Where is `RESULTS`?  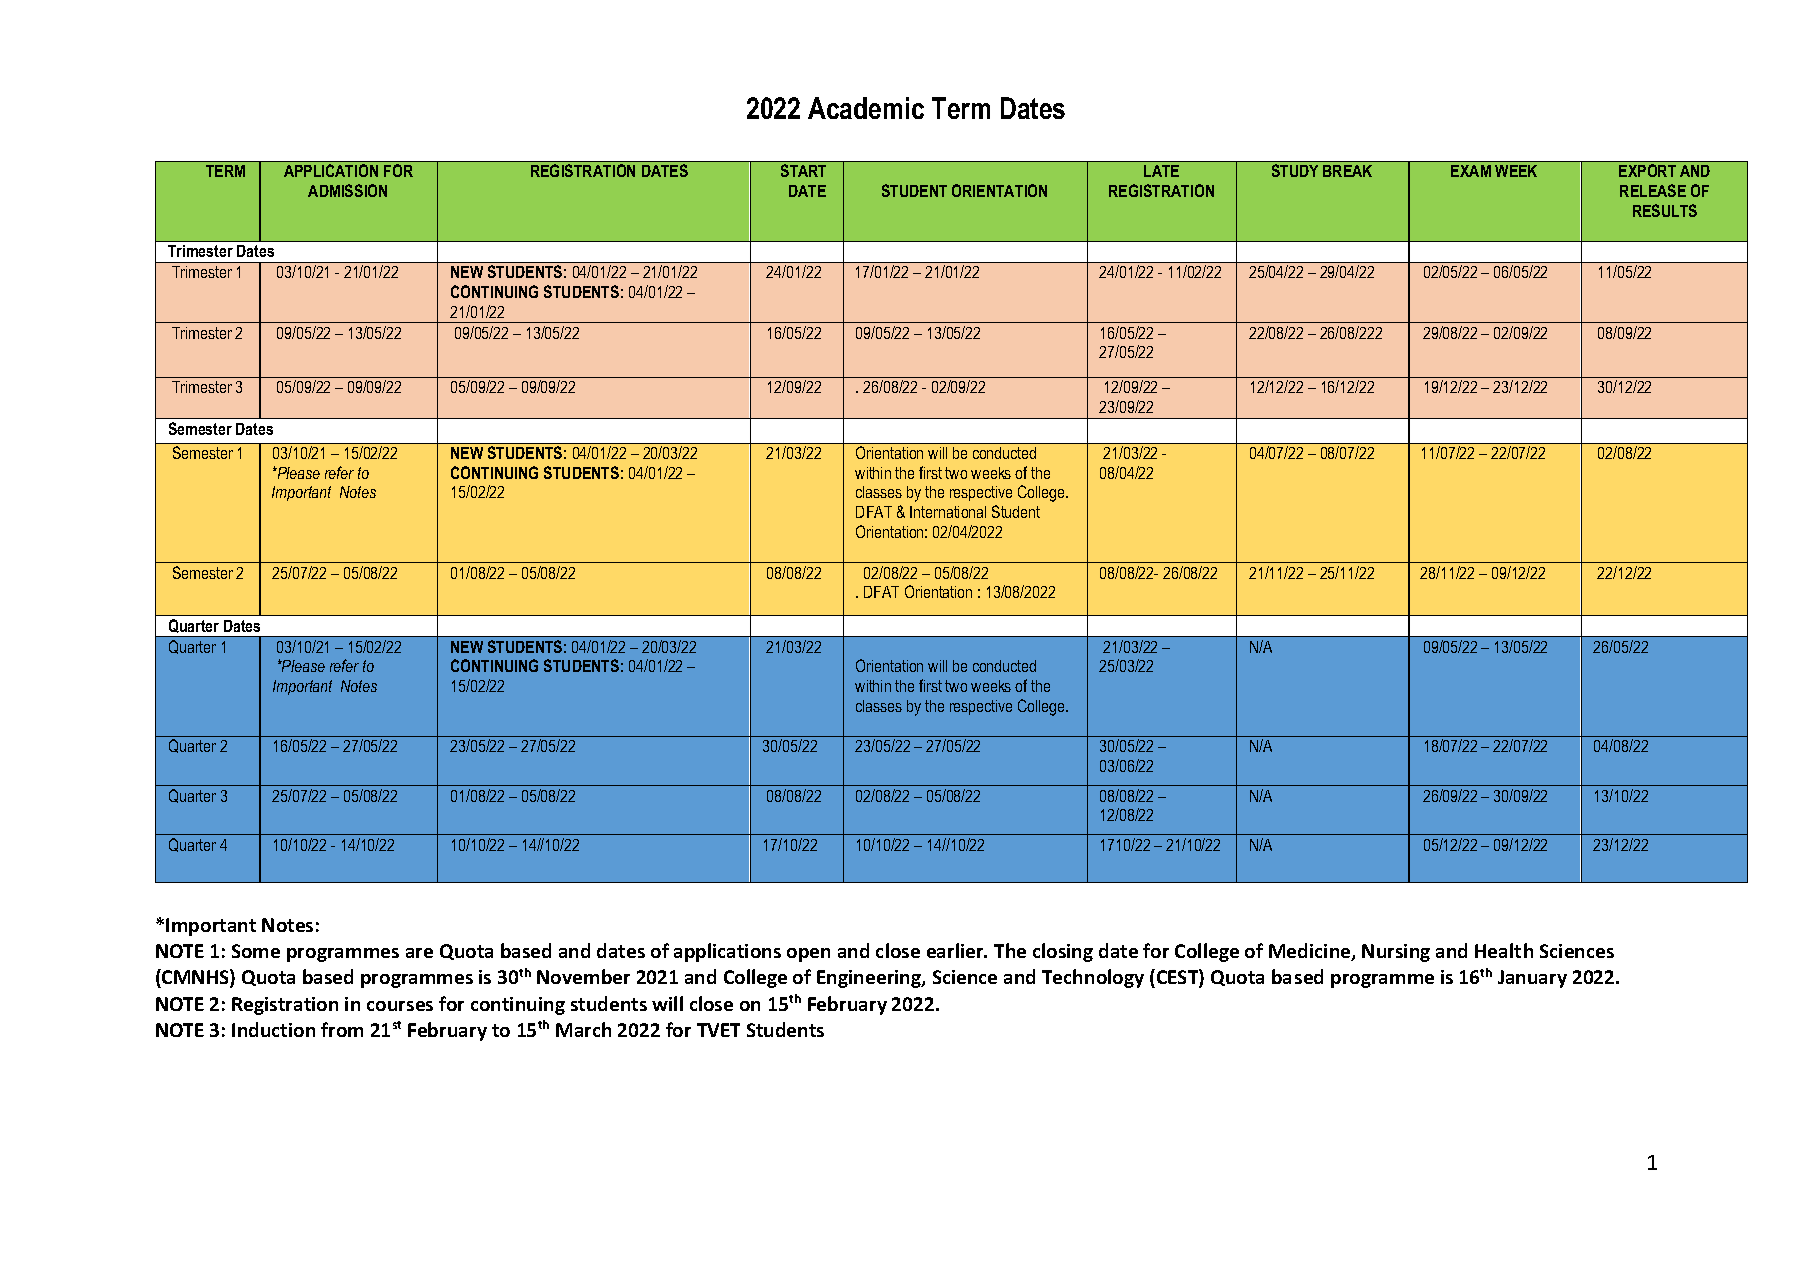 RESULTS is located at coordinates (1665, 210).
